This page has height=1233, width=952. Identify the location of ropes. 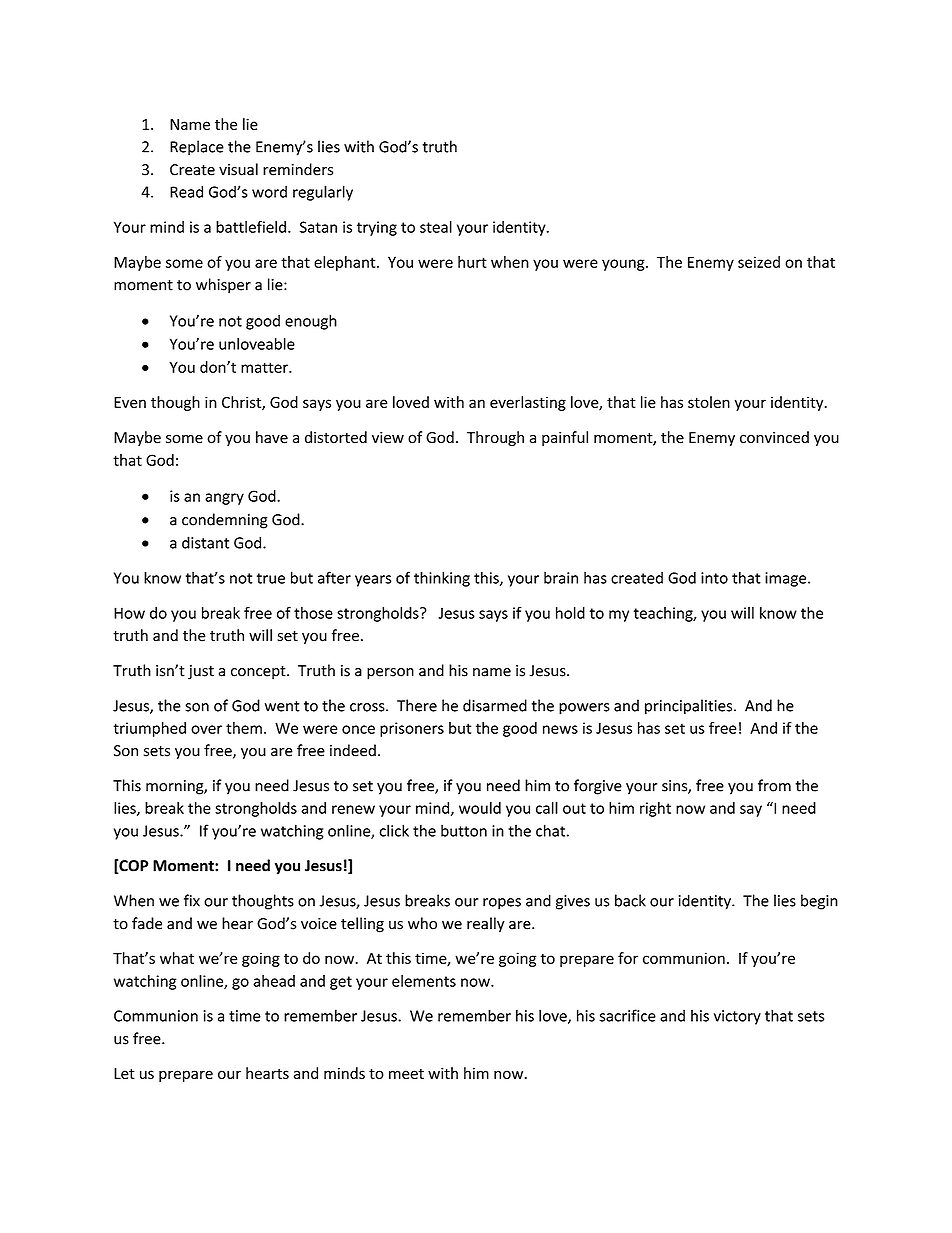
(502, 904).
